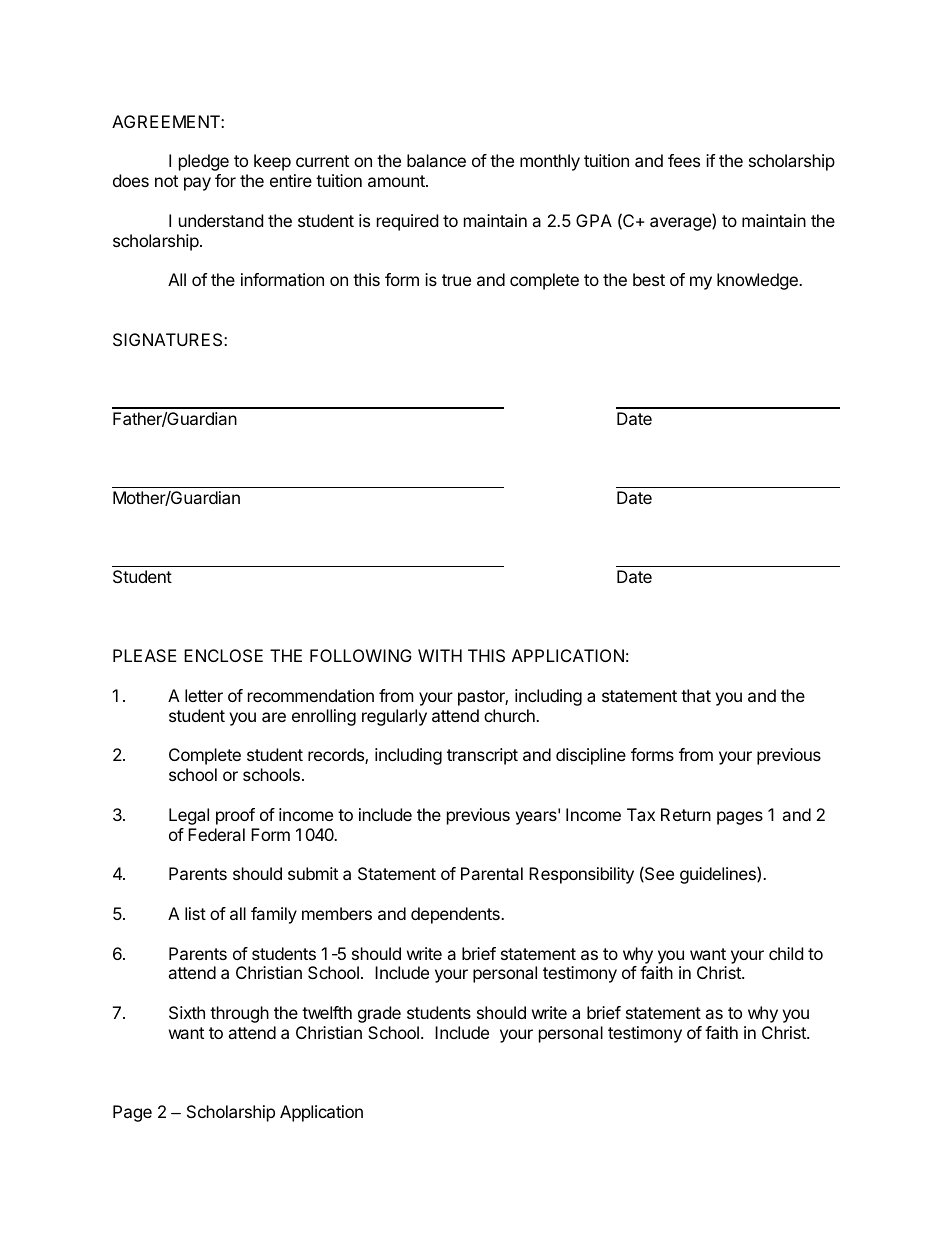  I want to click on true, so click(456, 280).
